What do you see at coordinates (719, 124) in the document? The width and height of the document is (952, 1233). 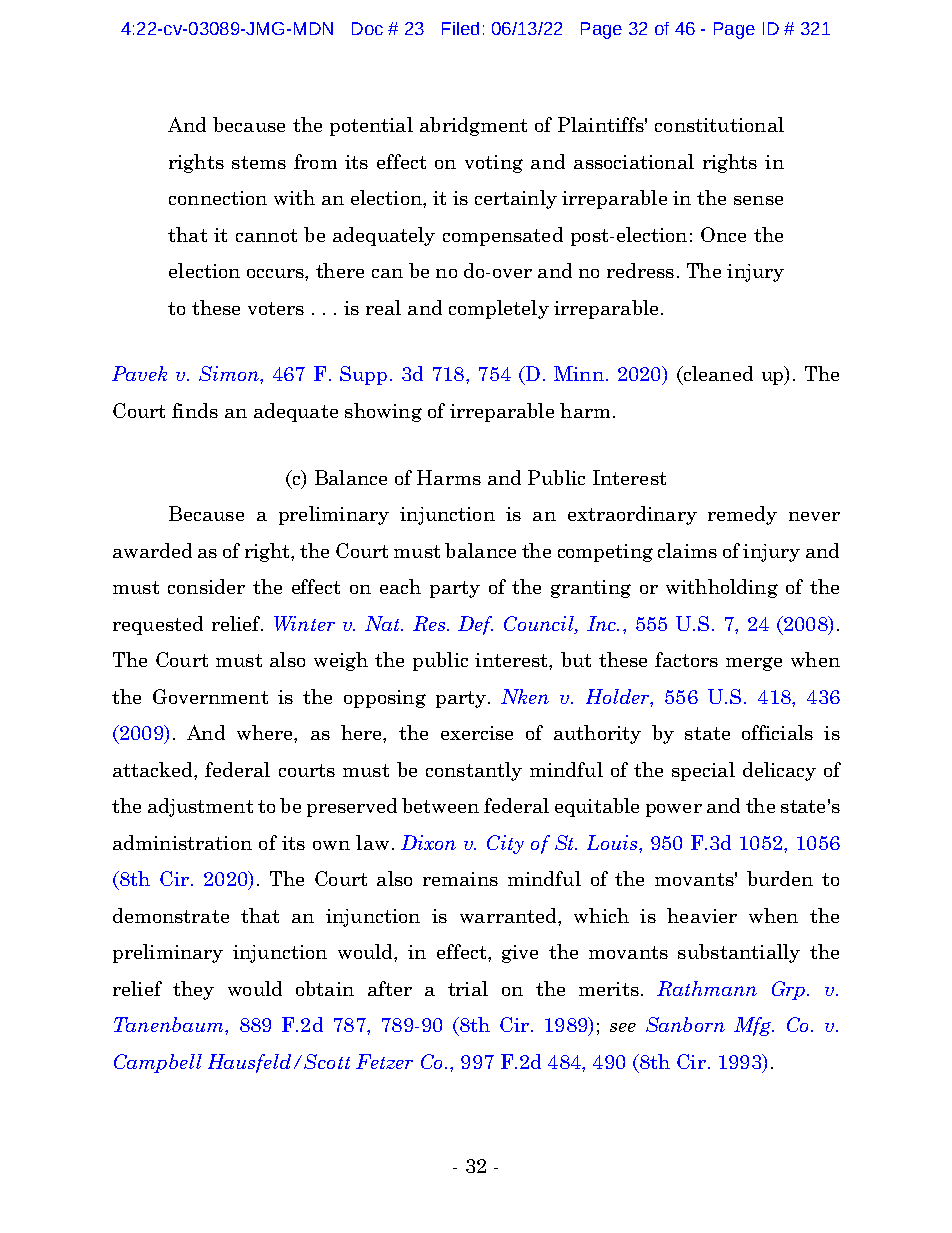 I see `constitutional` at bounding box center [719, 124].
